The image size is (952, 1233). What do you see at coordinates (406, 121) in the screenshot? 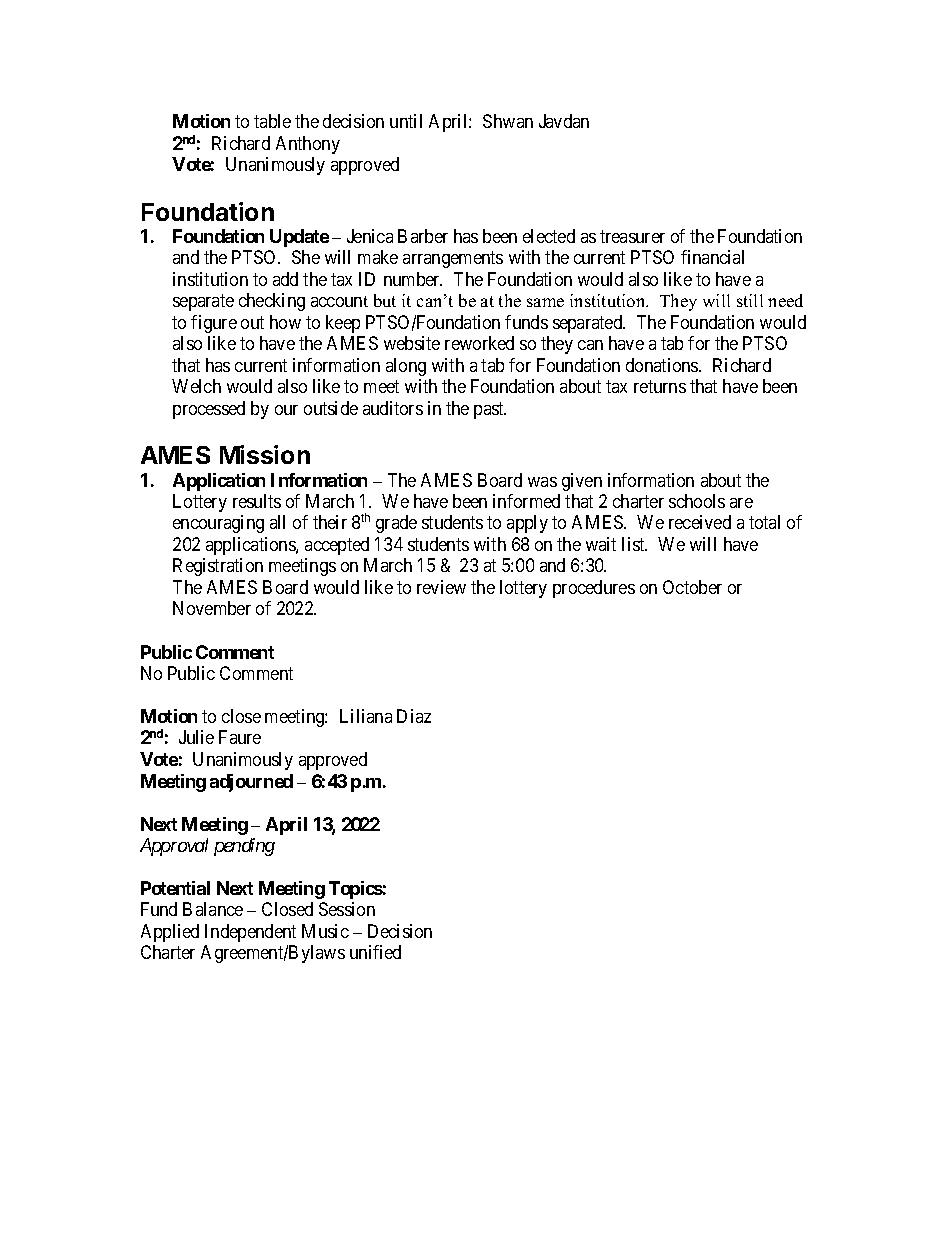
I see `until` at bounding box center [406, 121].
